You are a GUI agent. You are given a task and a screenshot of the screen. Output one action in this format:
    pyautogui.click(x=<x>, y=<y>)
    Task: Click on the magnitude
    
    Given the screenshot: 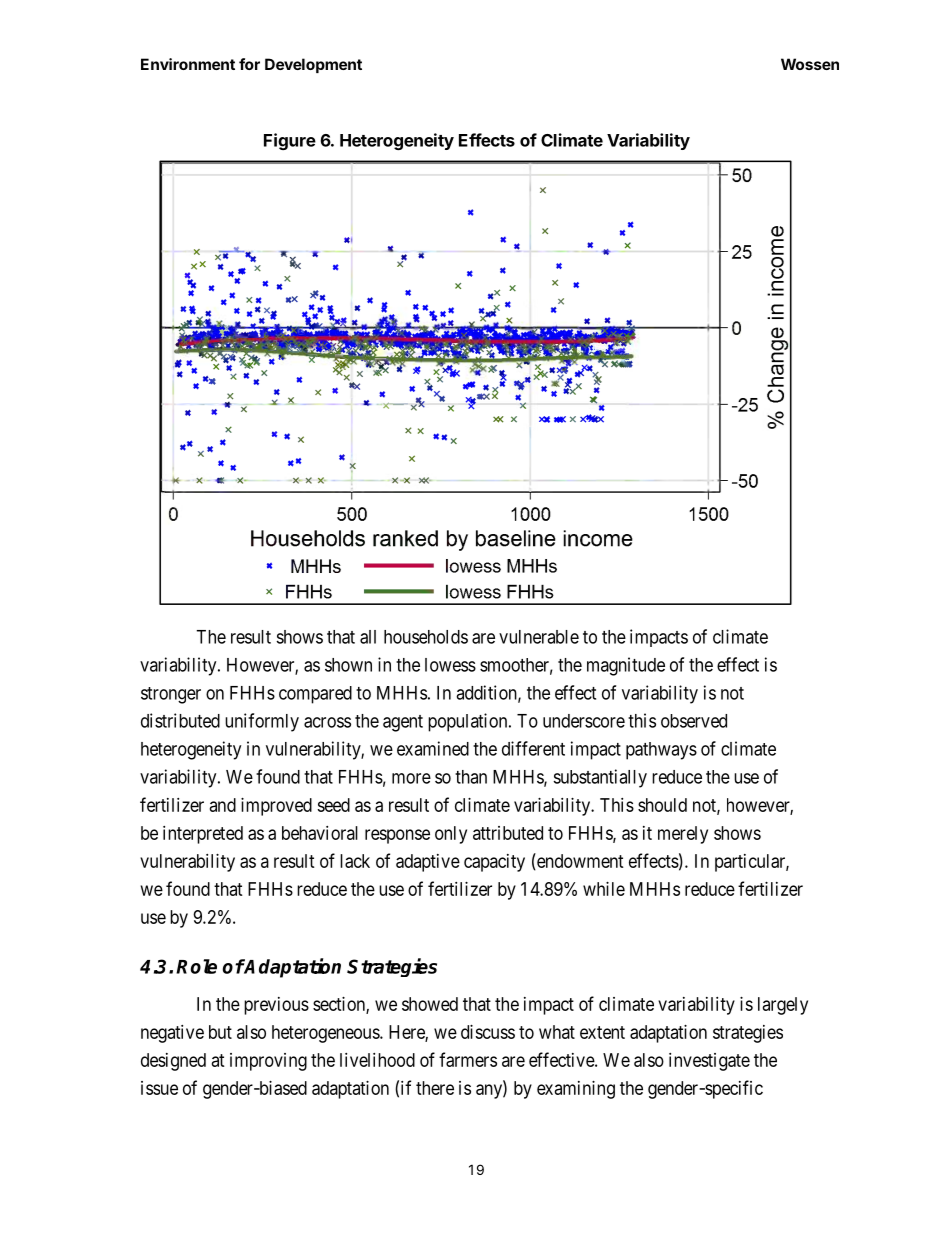 What is the action you would take?
    pyautogui.click(x=626, y=666)
